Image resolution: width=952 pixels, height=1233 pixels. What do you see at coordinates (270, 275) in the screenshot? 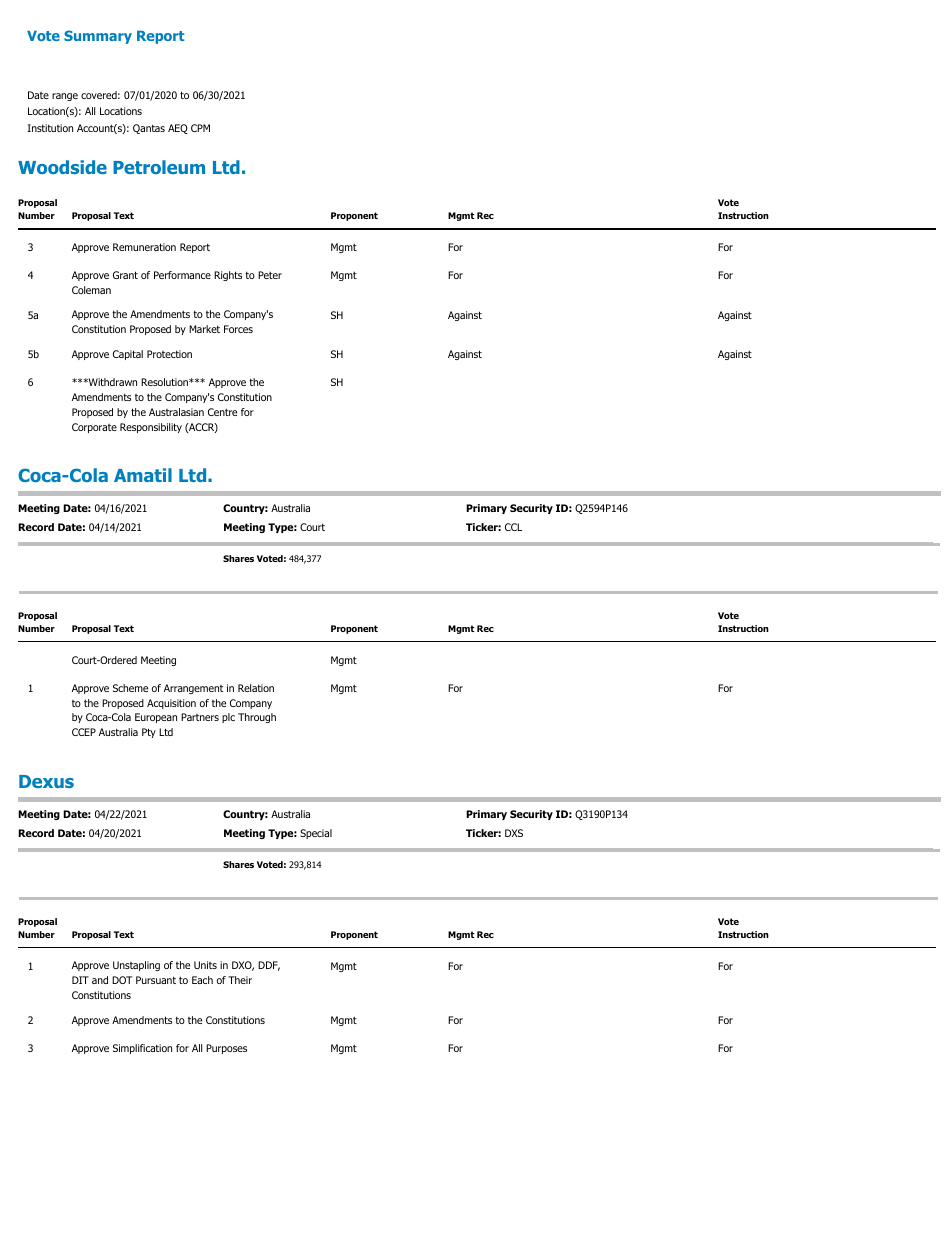
I see `Peter` at bounding box center [270, 275].
